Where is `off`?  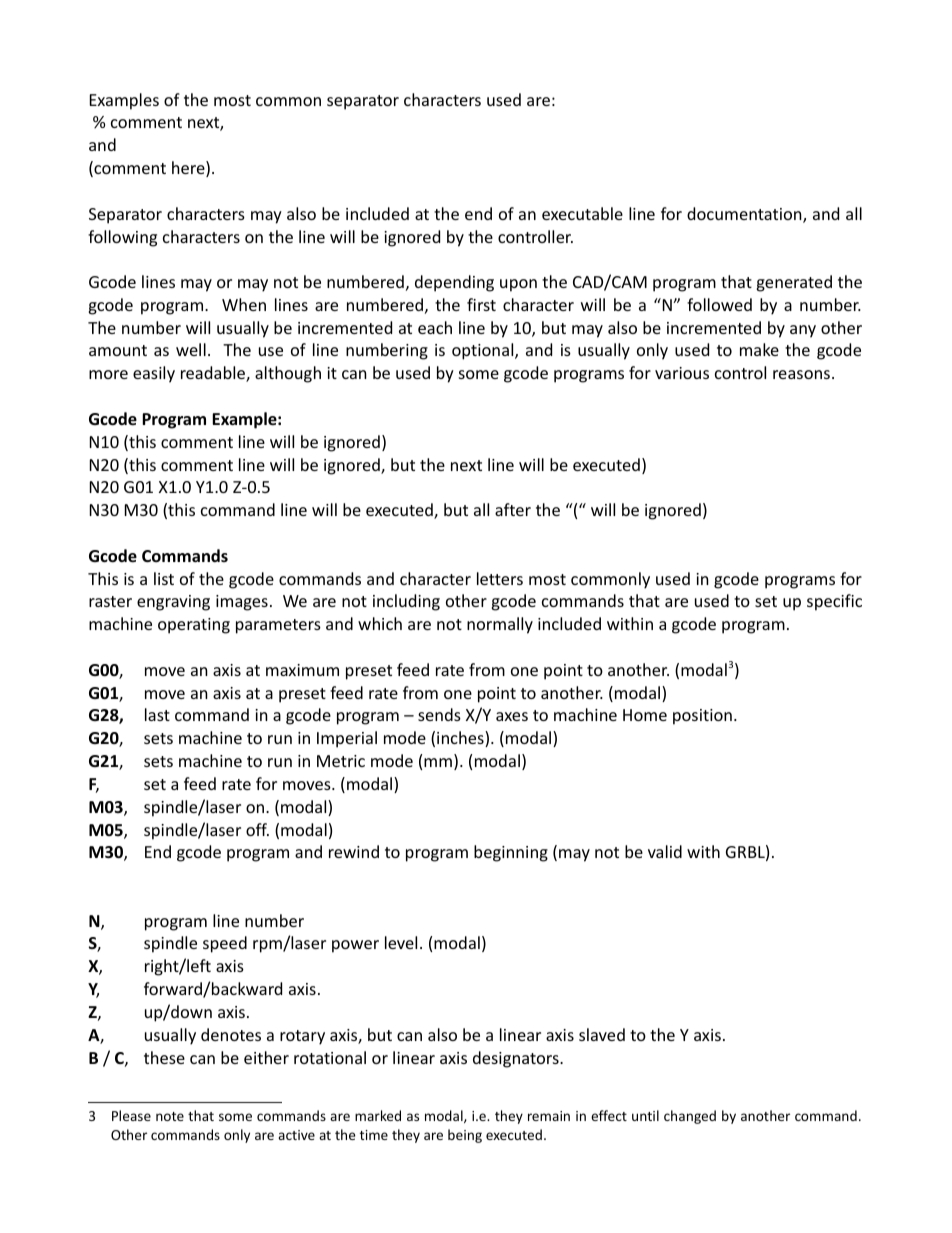 off is located at coordinates (257, 829).
